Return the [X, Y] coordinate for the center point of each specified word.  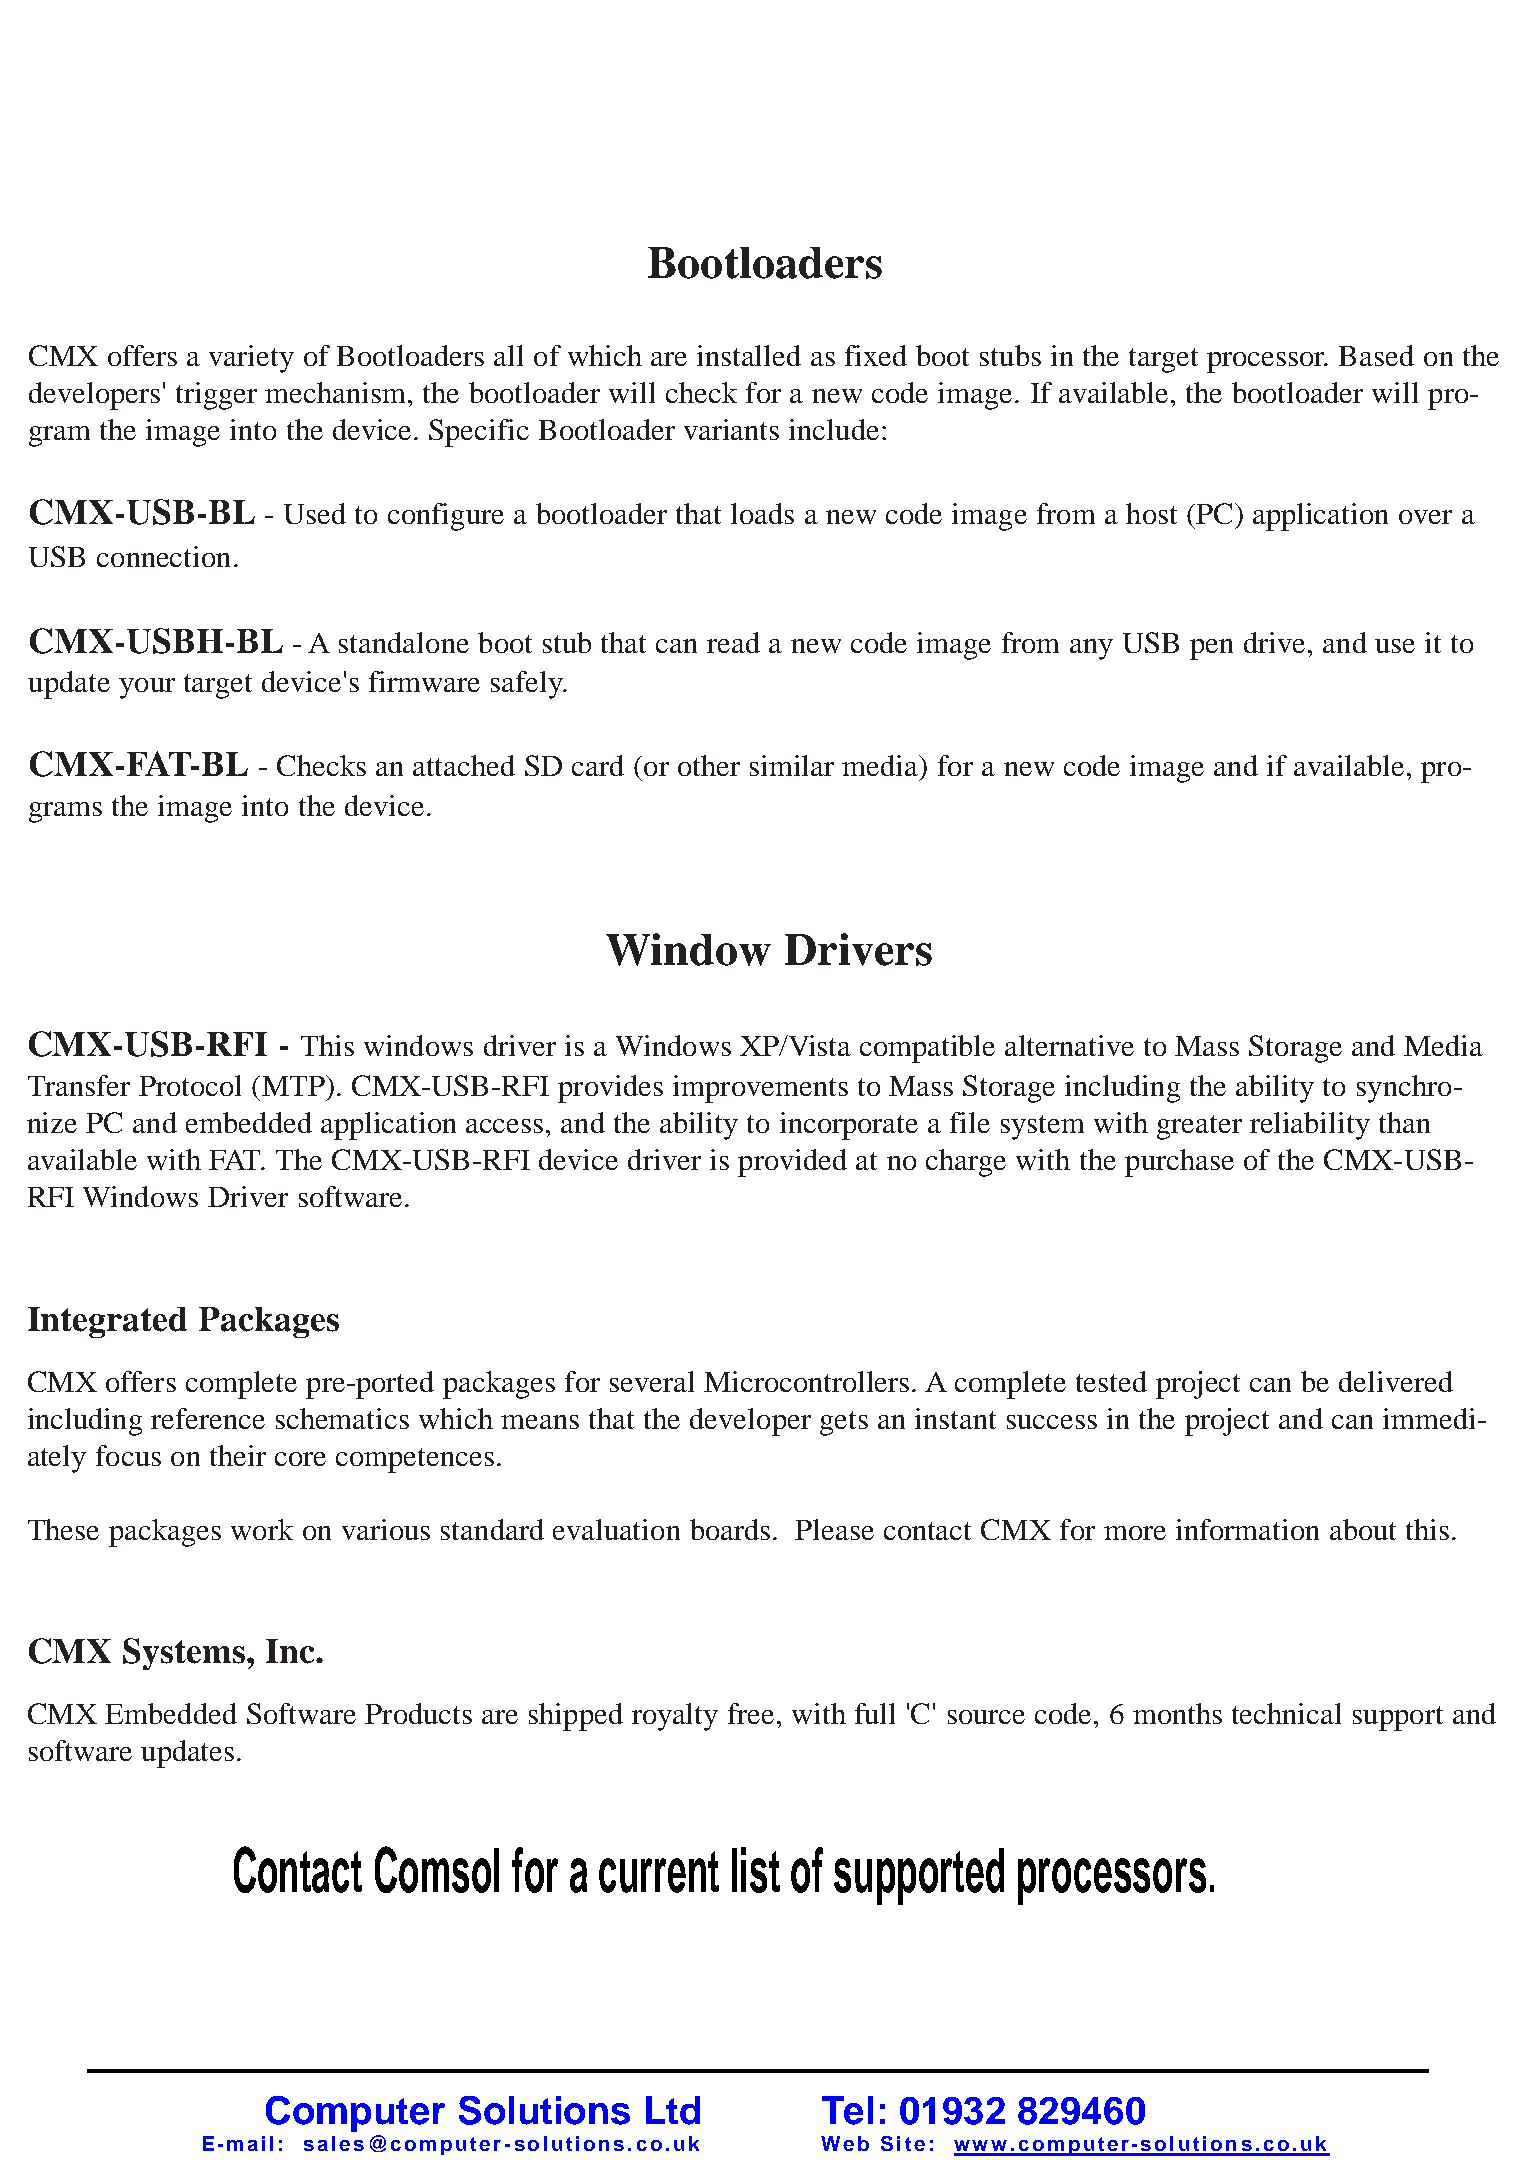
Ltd [673, 2110]
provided [792, 1163]
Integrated [107, 1322]
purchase [1179, 1163]
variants [731, 429]
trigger [216, 396]
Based [1376, 355]
